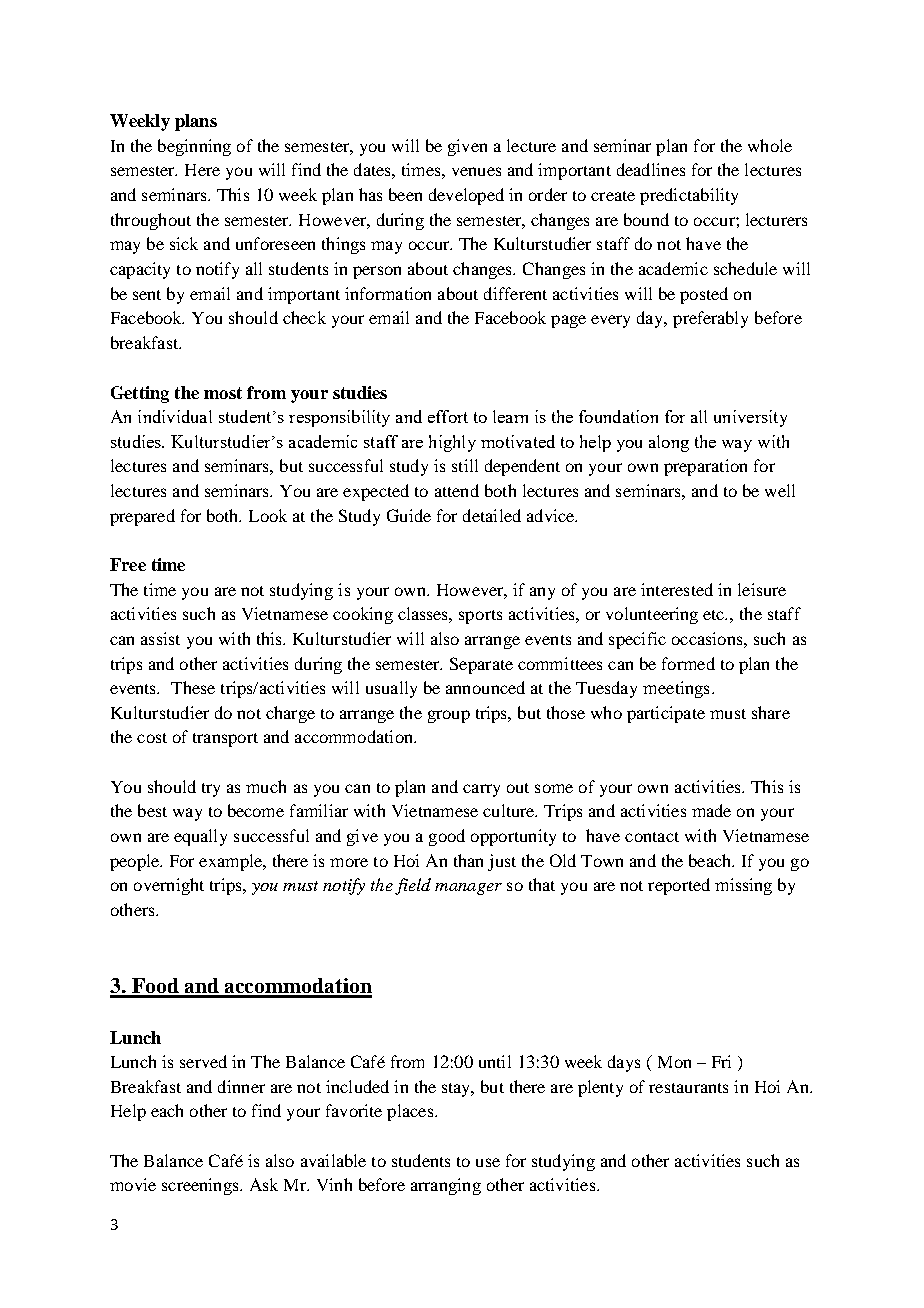  I want to click on reported, so click(679, 886).
